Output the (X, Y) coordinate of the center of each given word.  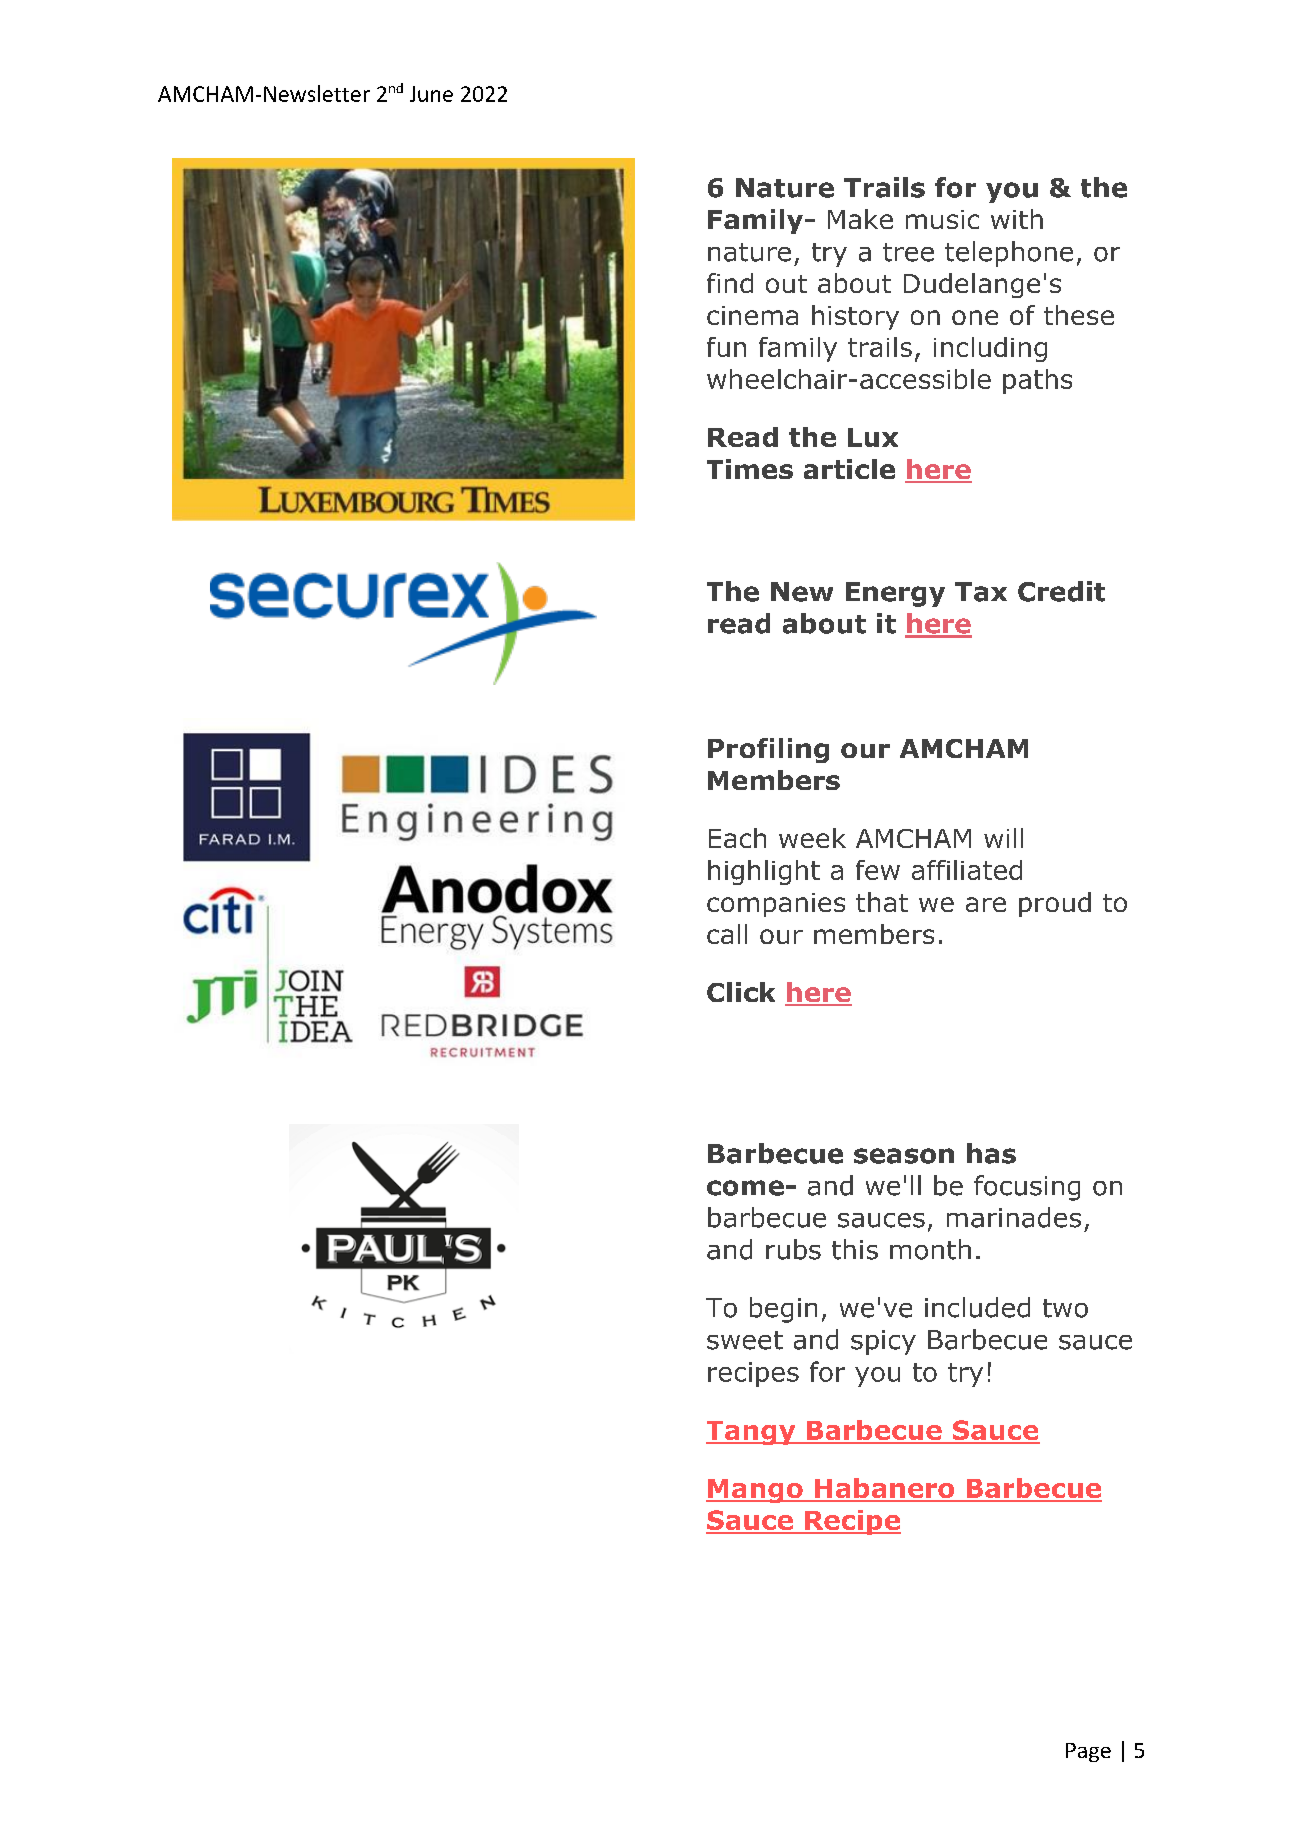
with (1017, 219)
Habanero (885, 1489)
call (727, 934)
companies (776, 905)
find (730, 283)
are (986, 904)
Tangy (752, 1433)
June (431, 94)
